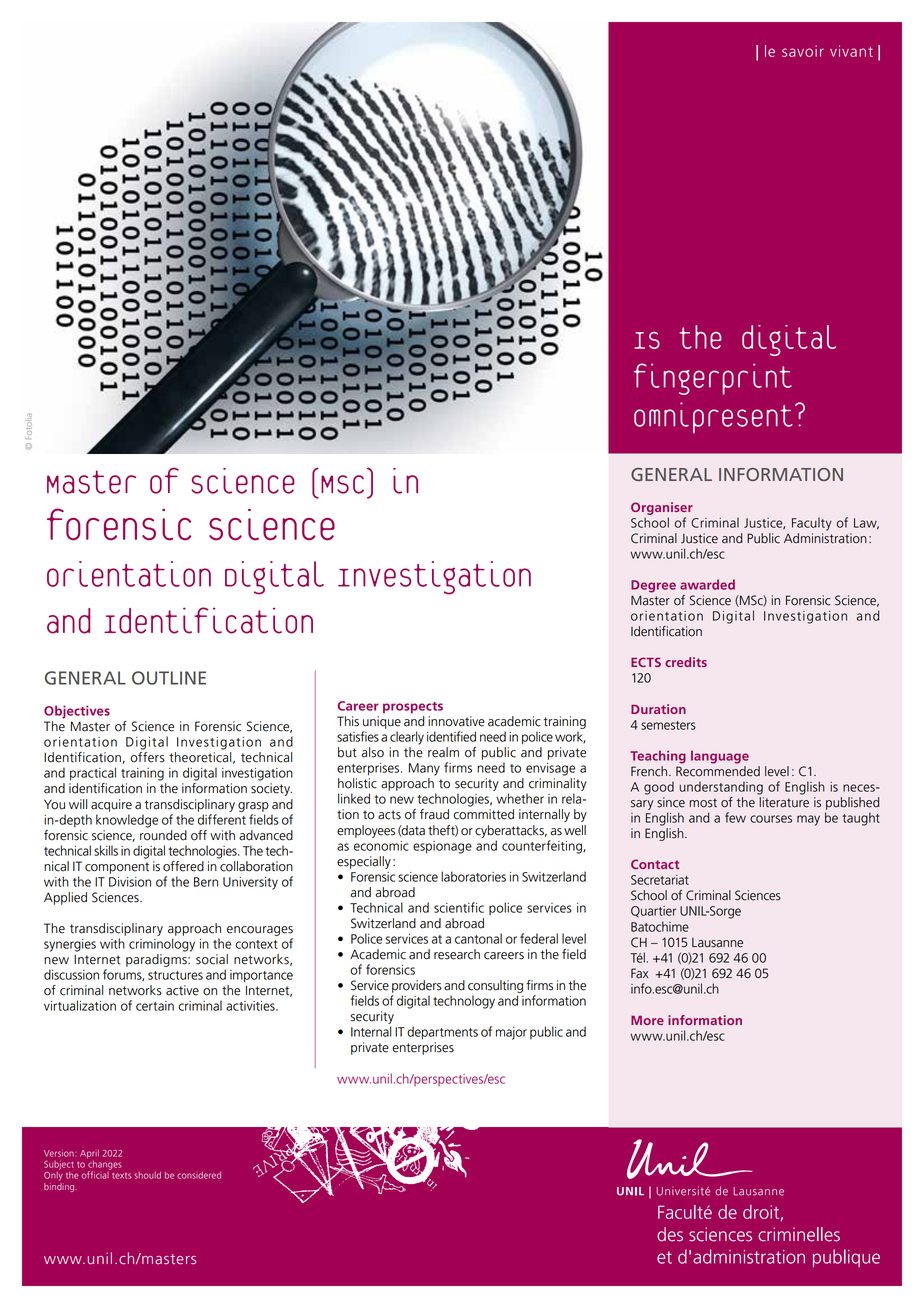 This screenshot has width=924, height=1308. I want to click on considered, so click(199, 1175).
